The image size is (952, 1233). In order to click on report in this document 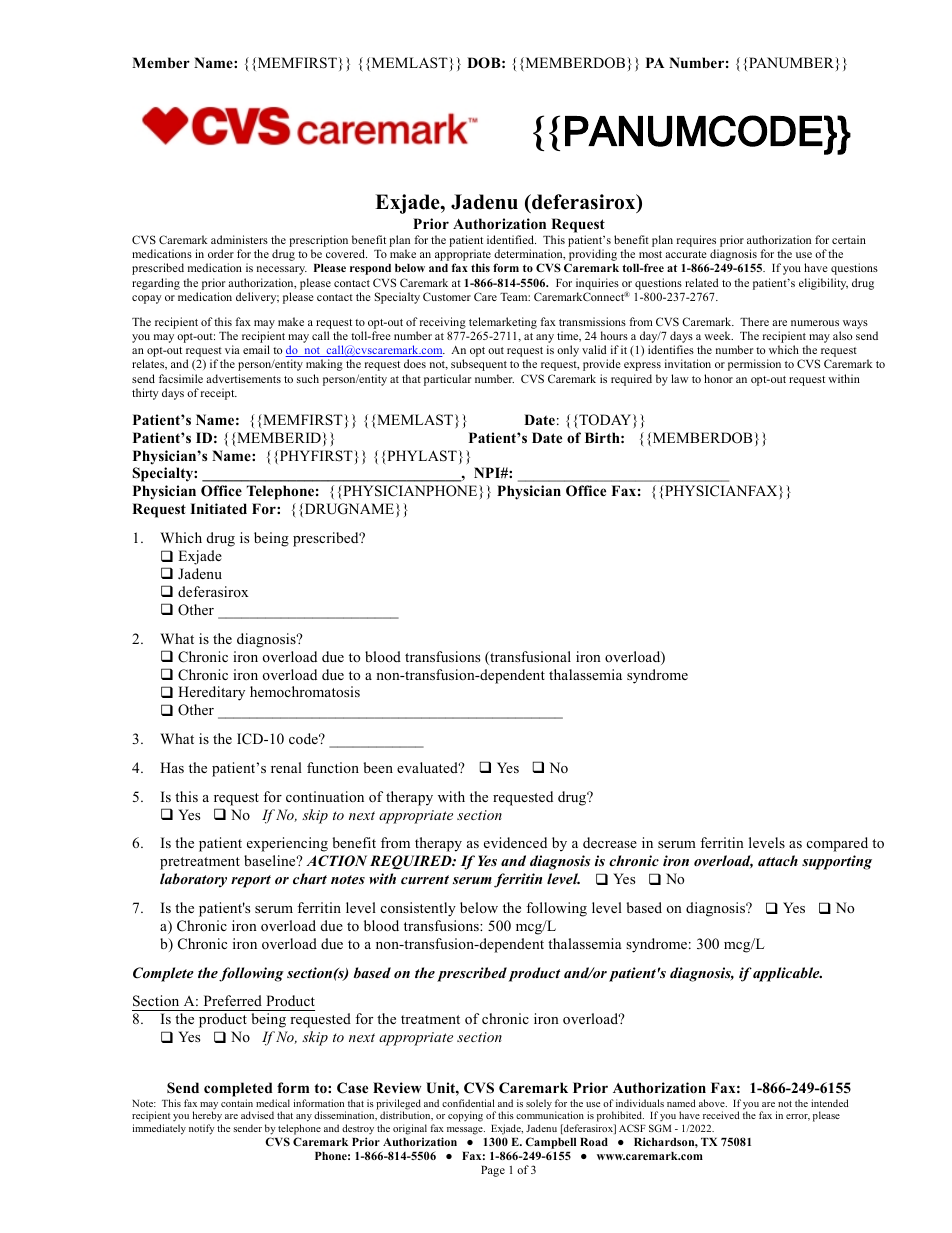, I will do `click(251, 881)`.
